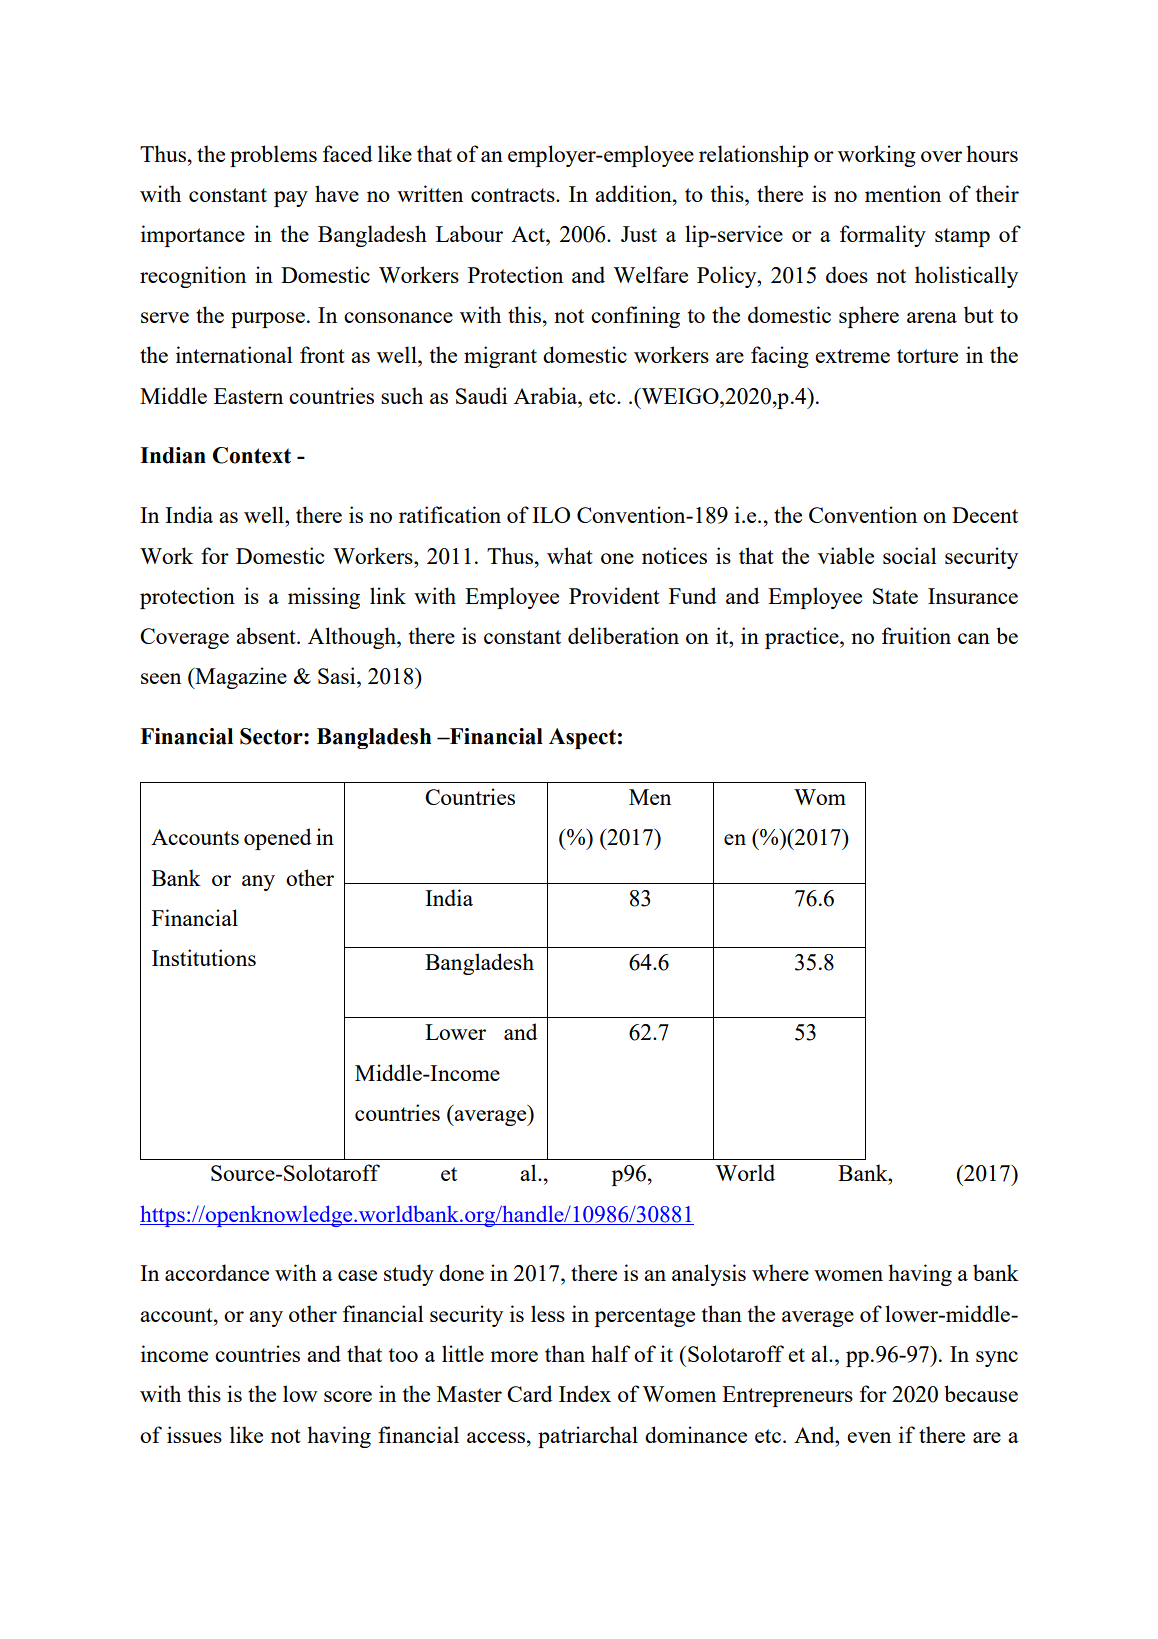  What do you see at coordinates (634, 193) in the image?
I see `addition` at bounding box center [634, 193].
